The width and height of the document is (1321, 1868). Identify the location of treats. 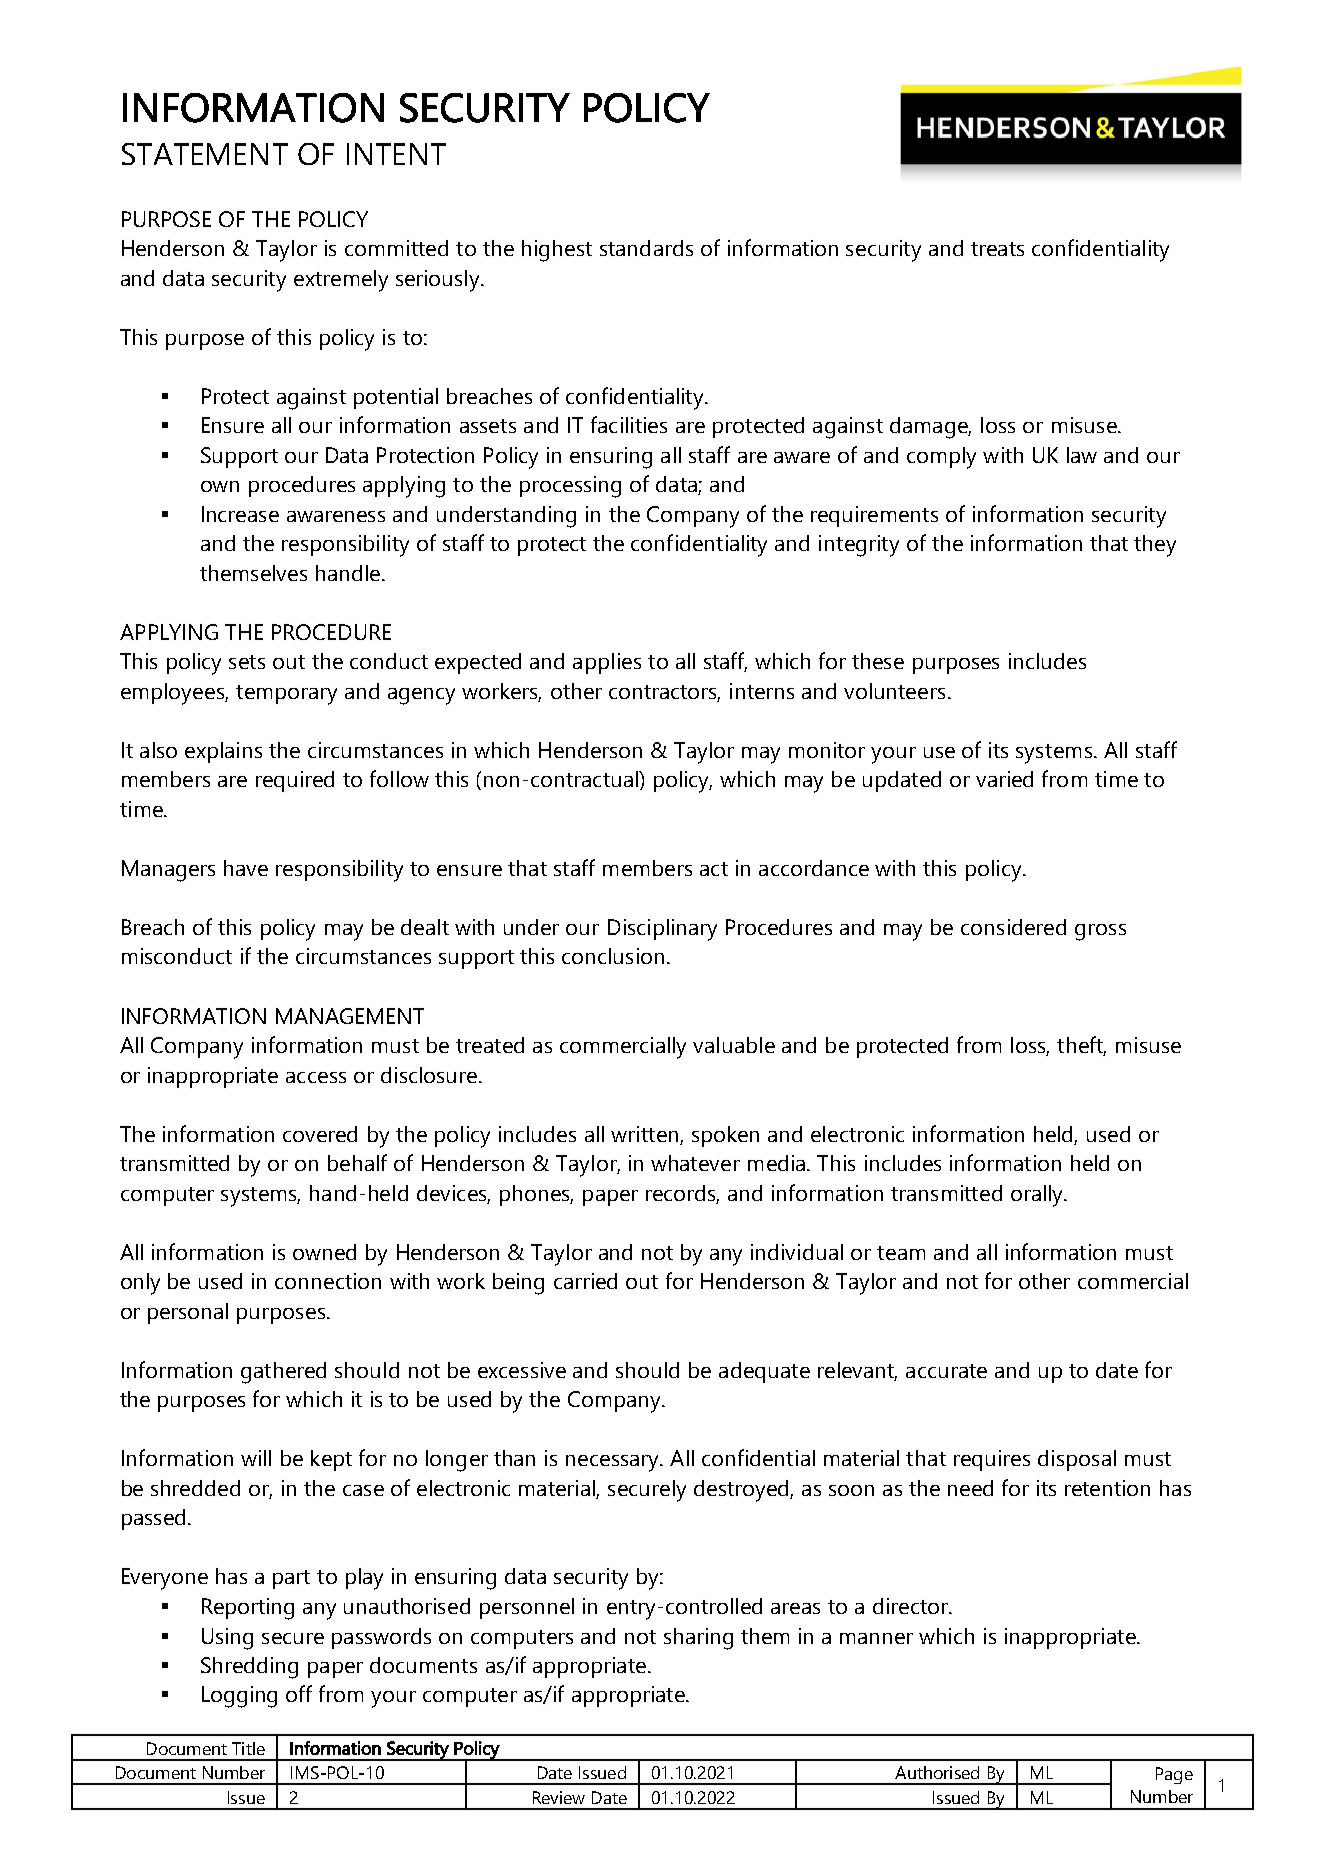
(997, 249).
